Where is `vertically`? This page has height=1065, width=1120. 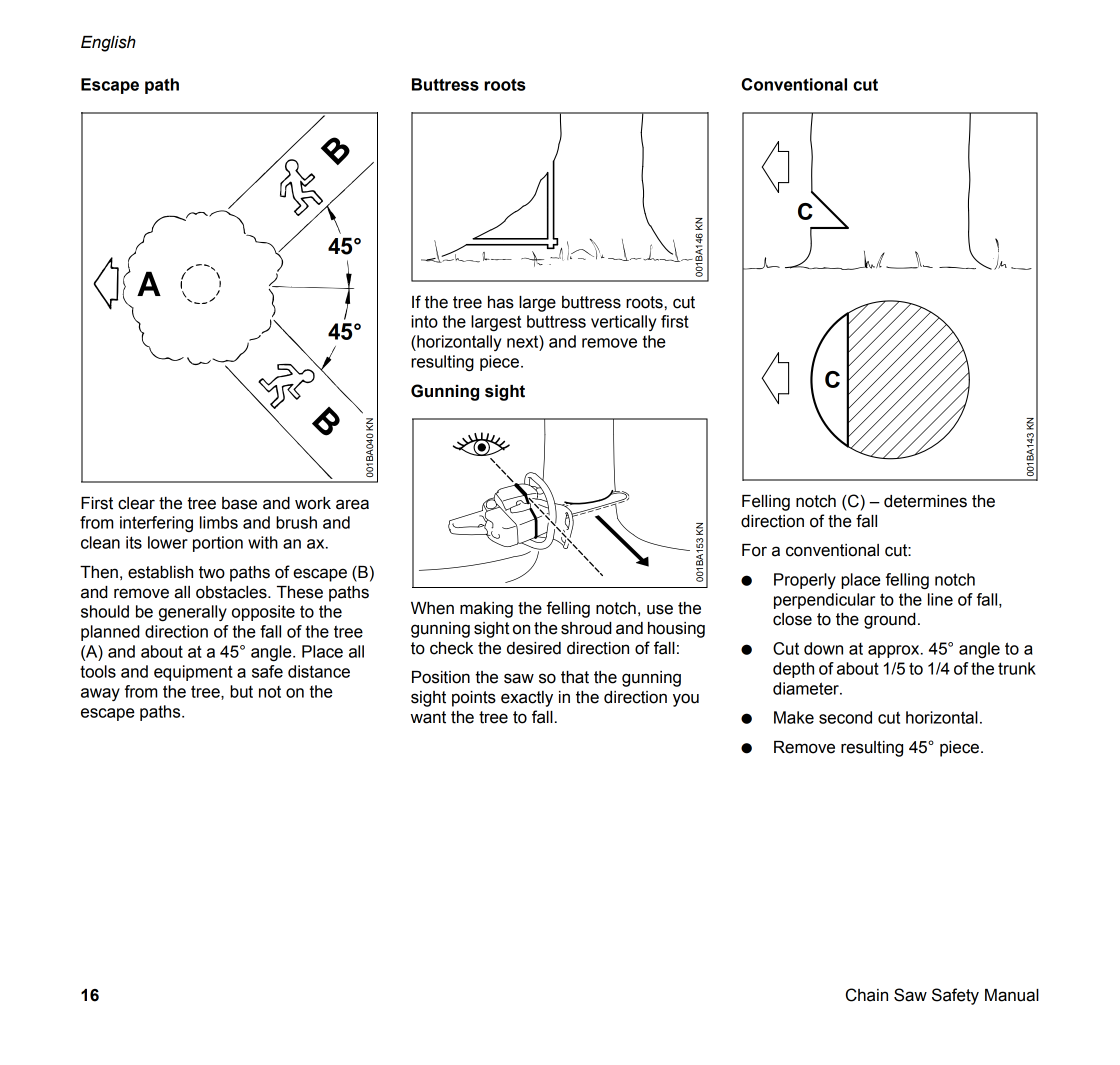
vertically is located at coordinates (624, 323).
